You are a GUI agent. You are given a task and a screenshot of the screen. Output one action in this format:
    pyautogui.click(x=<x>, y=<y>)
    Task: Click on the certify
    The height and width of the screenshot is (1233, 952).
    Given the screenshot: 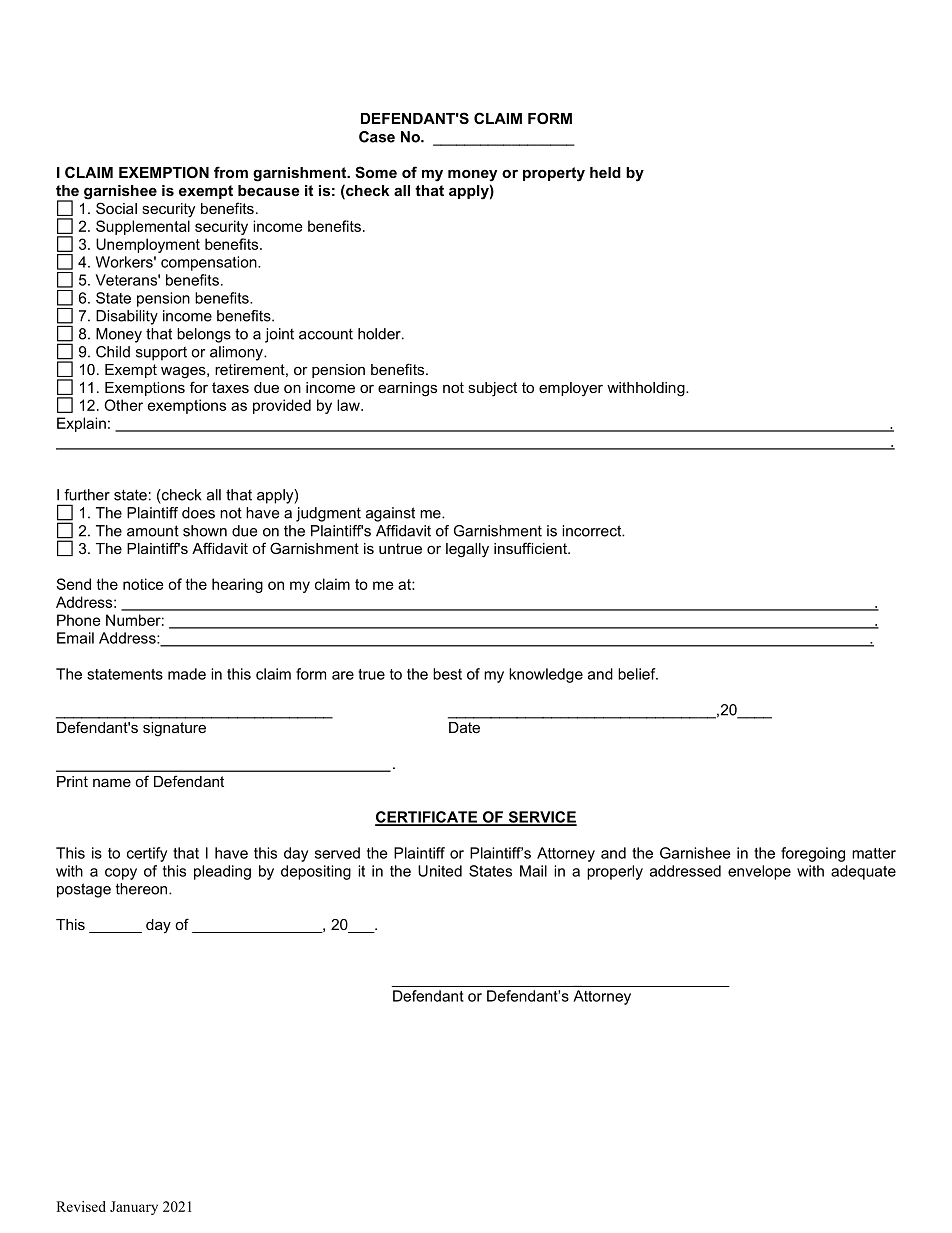 What is the action you would take?
    pyautogui.click(x=147, y=854)
